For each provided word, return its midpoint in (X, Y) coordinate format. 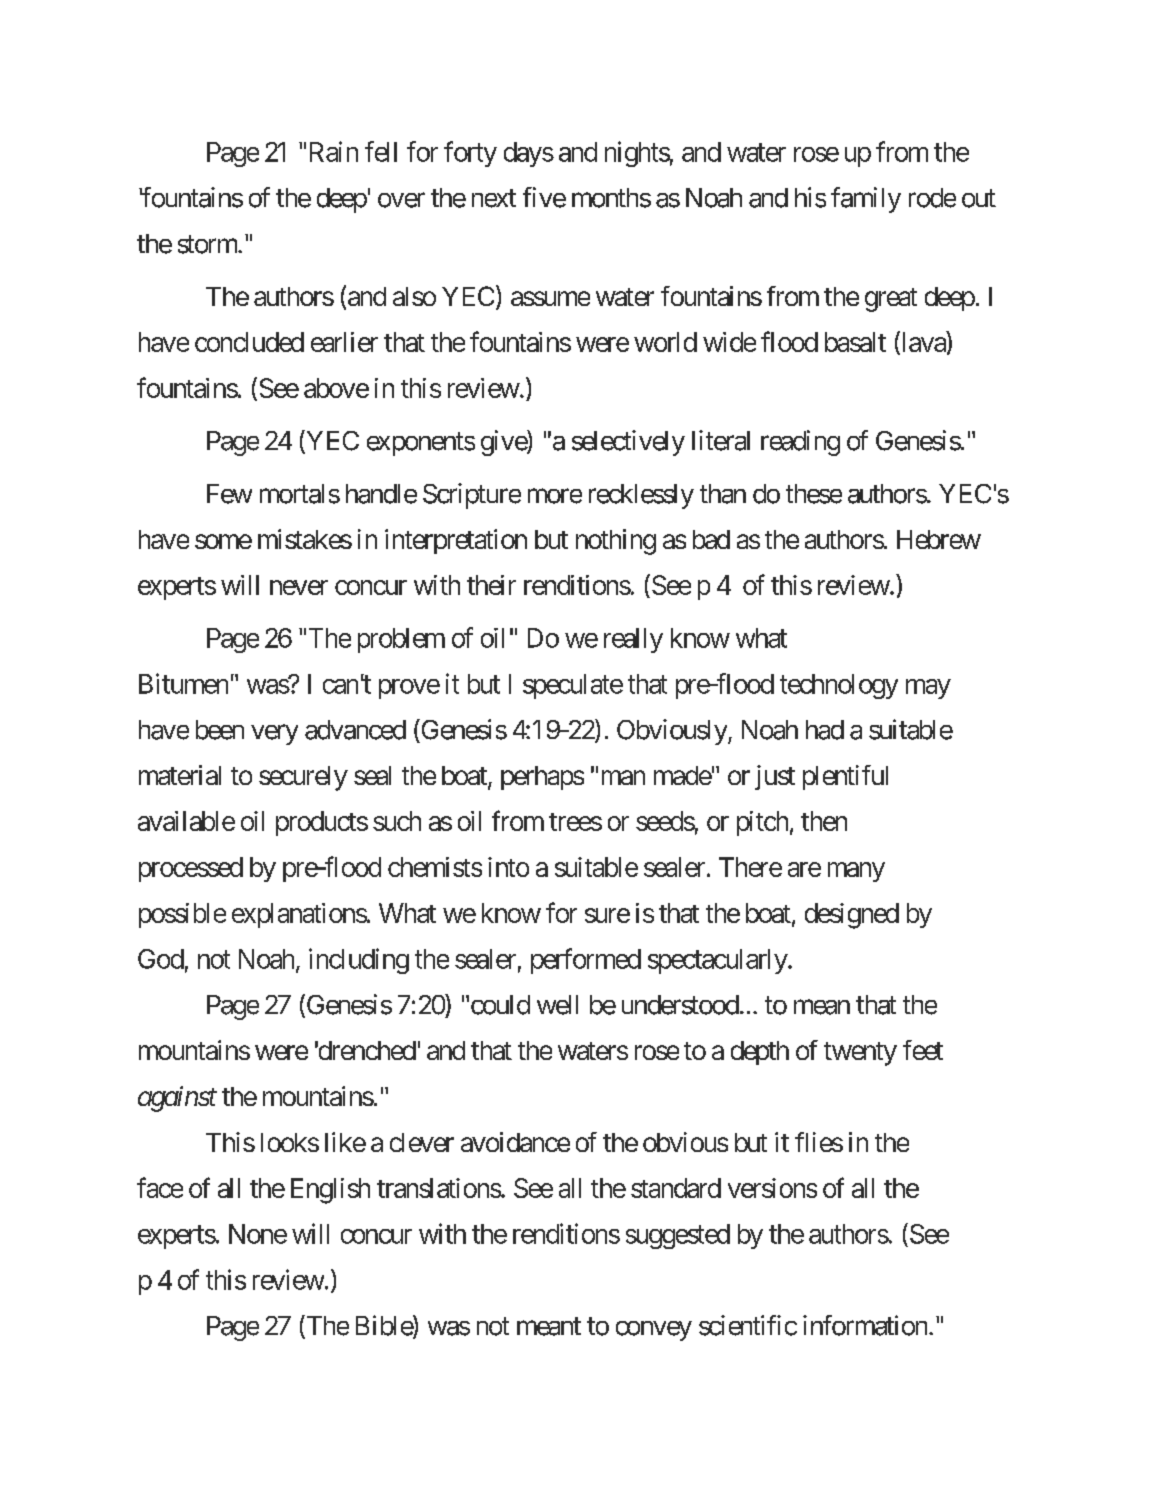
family (866, 200)
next (494, 198)
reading (800, 443)
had (825, 730)
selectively (628, 443)
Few (229, 494)
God (161, 959)
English (330, 1191)
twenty (860, 1054)
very (274, 735)
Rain (334, 151)
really (633, 640)
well (557, 1005)
